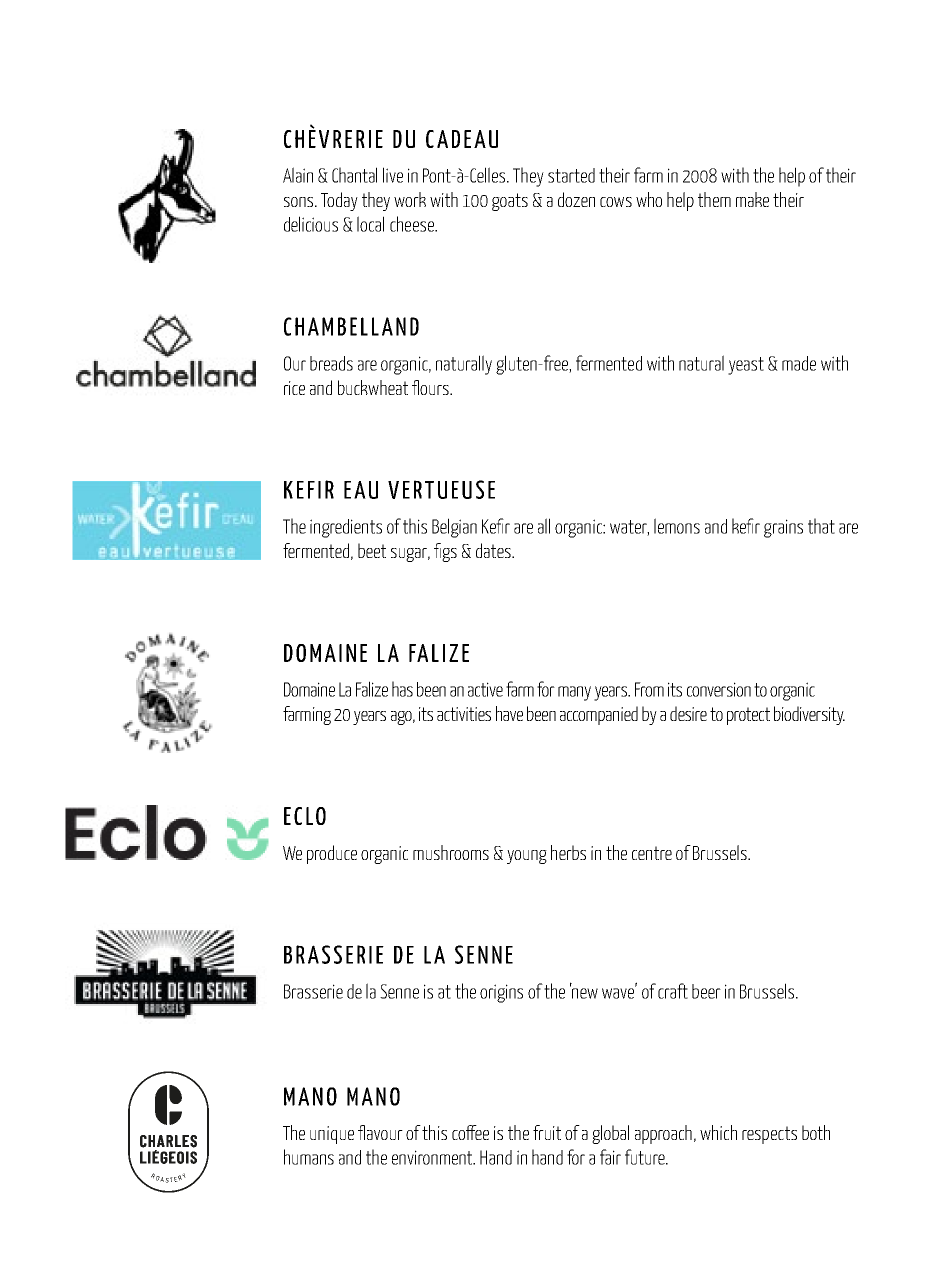 This screenshot has width=927, height=1288. Describe the element at coordinates (752, 199) in the screenshot. I see `make` at that location.
